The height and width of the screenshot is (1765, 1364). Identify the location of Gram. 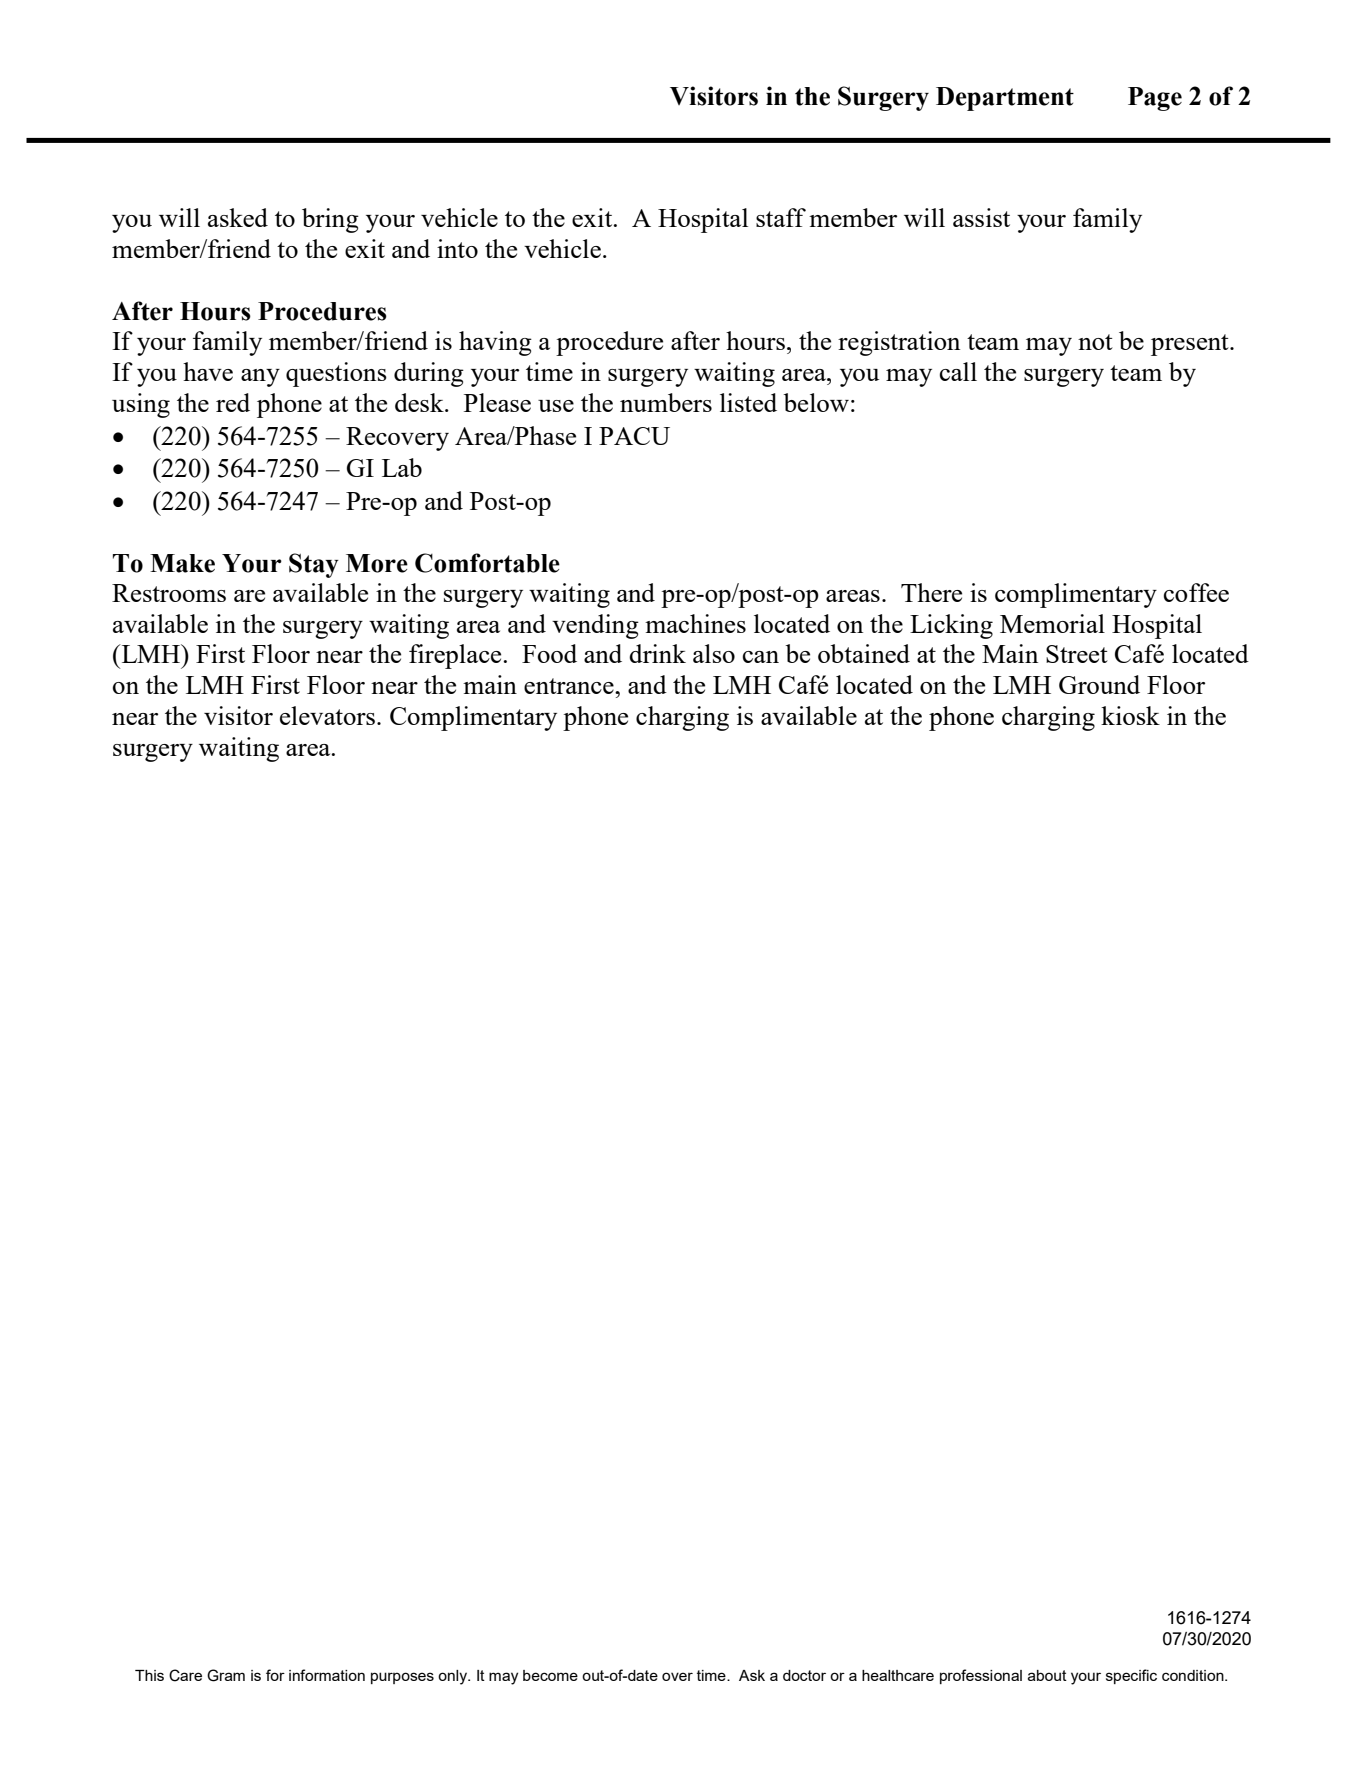
(226, 1675).
